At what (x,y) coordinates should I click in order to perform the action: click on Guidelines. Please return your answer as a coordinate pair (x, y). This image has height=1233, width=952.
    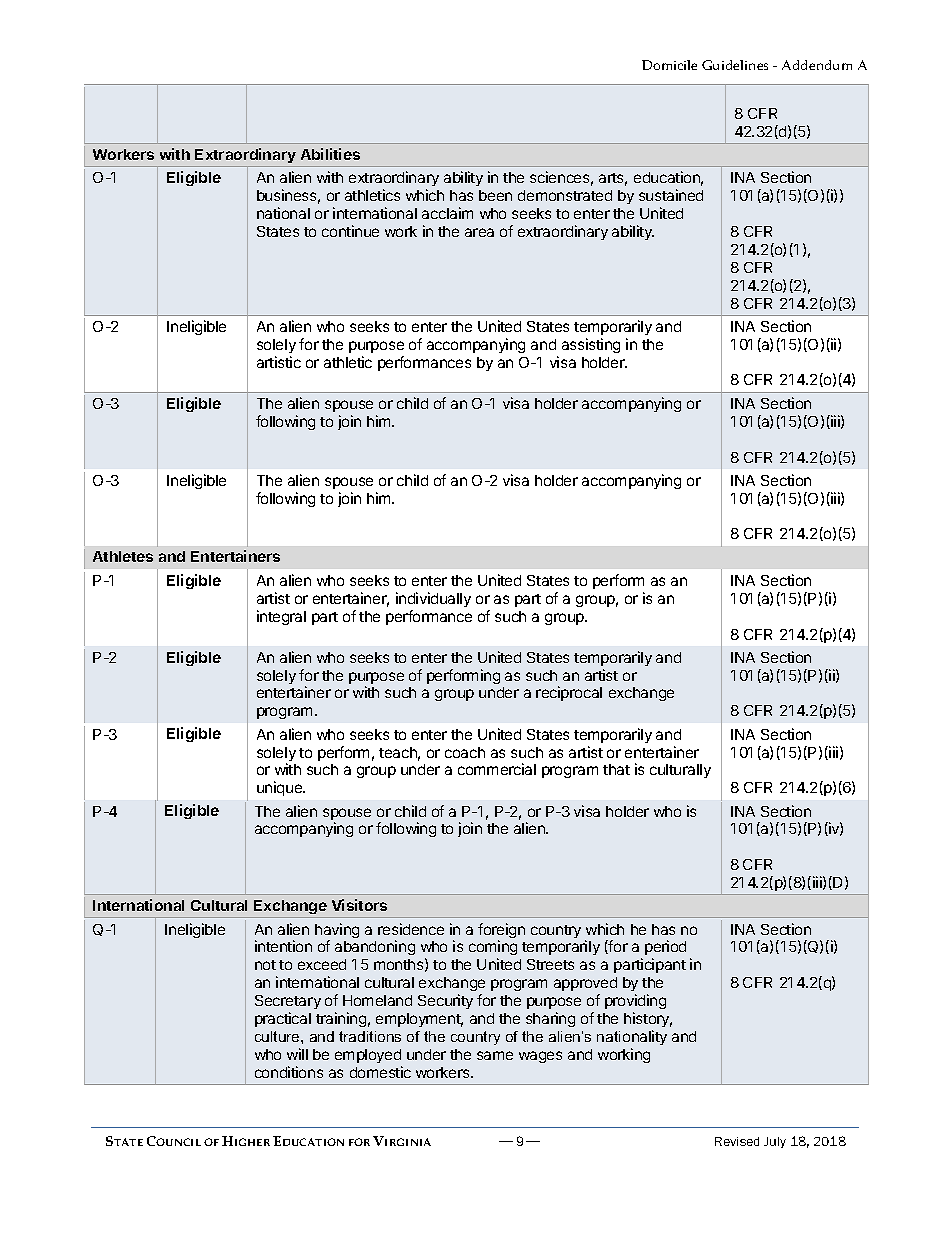
    Looking at the image, I should click on (735, 65).
